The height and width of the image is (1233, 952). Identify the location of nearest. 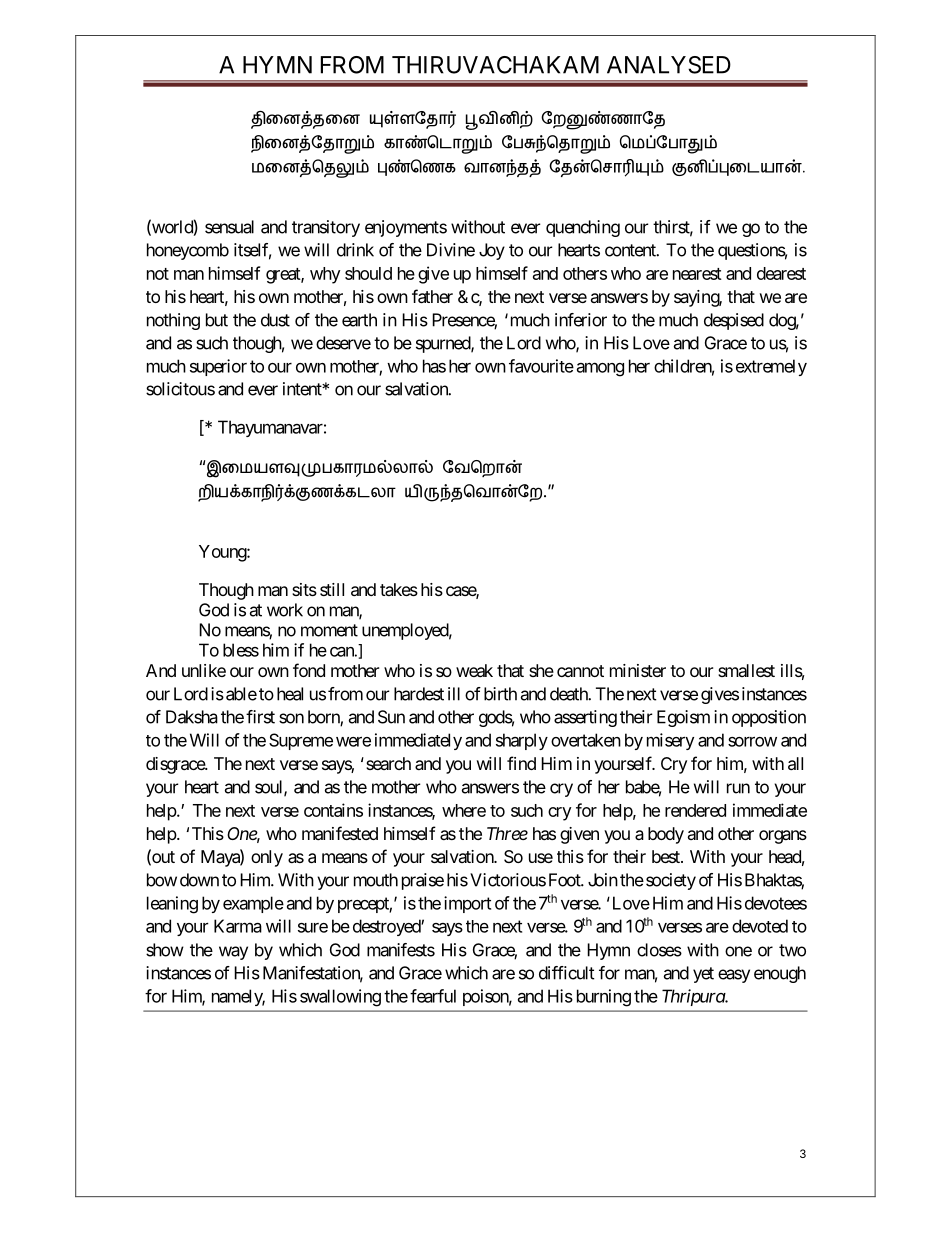
(697, 274).
